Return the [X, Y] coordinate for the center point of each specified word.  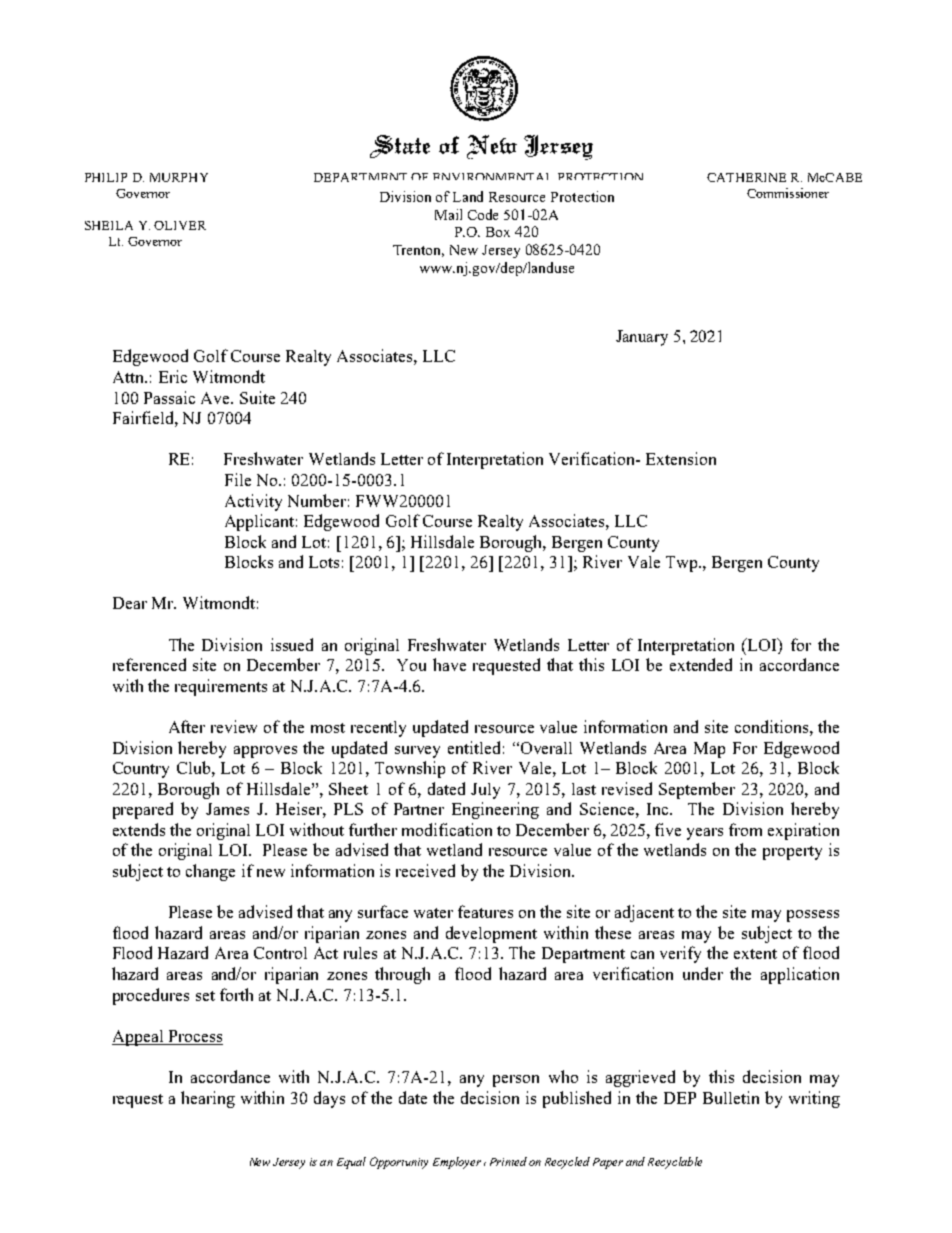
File [238, 479]
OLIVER [180, 225]
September [697, 790]
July [485, 791]
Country [141, 770]
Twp [683, 564]
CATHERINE [746, 177]
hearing [208, 1099]
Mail [448, 214]
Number [317, 500]
